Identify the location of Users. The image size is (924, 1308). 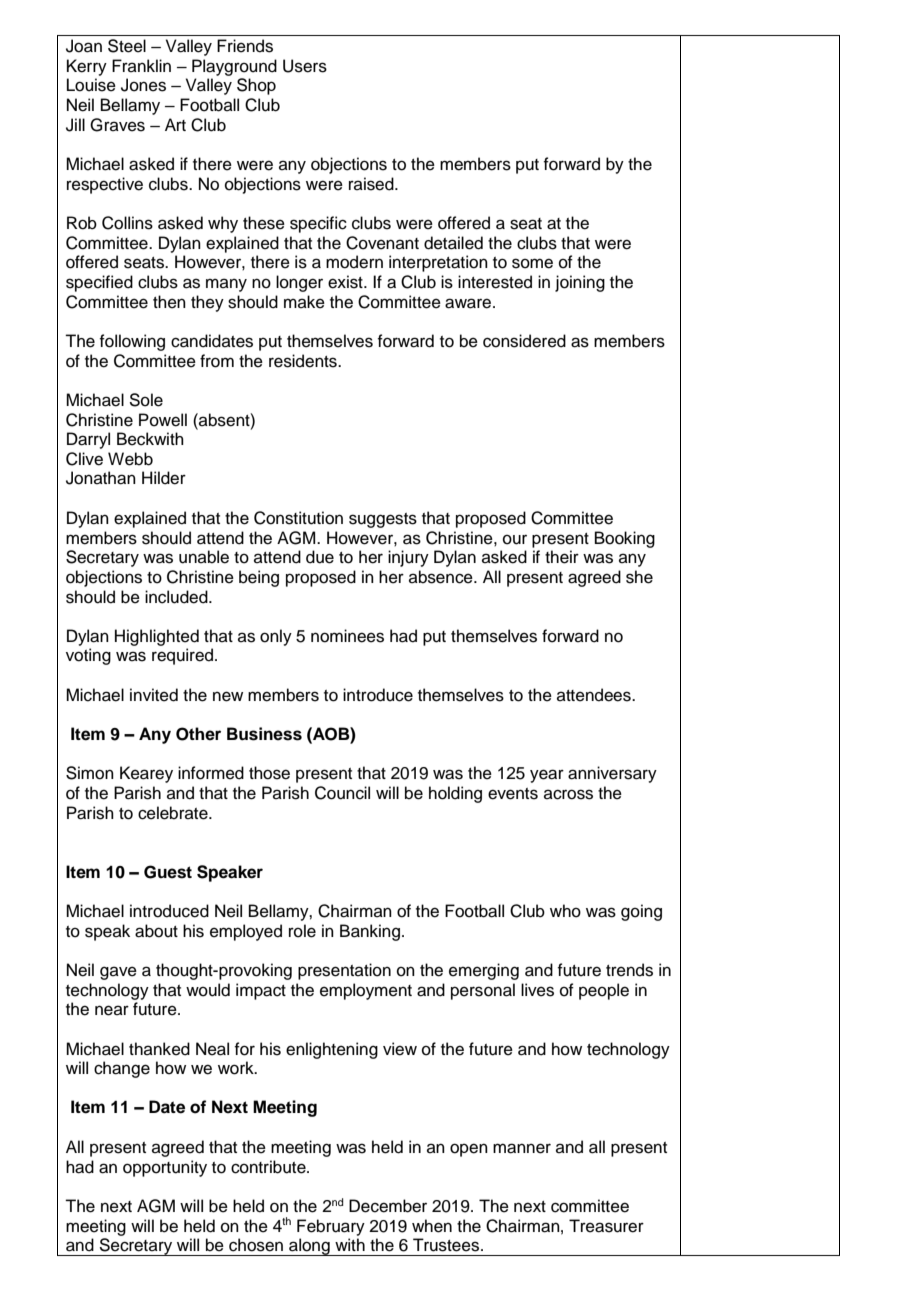
(305, 66).
